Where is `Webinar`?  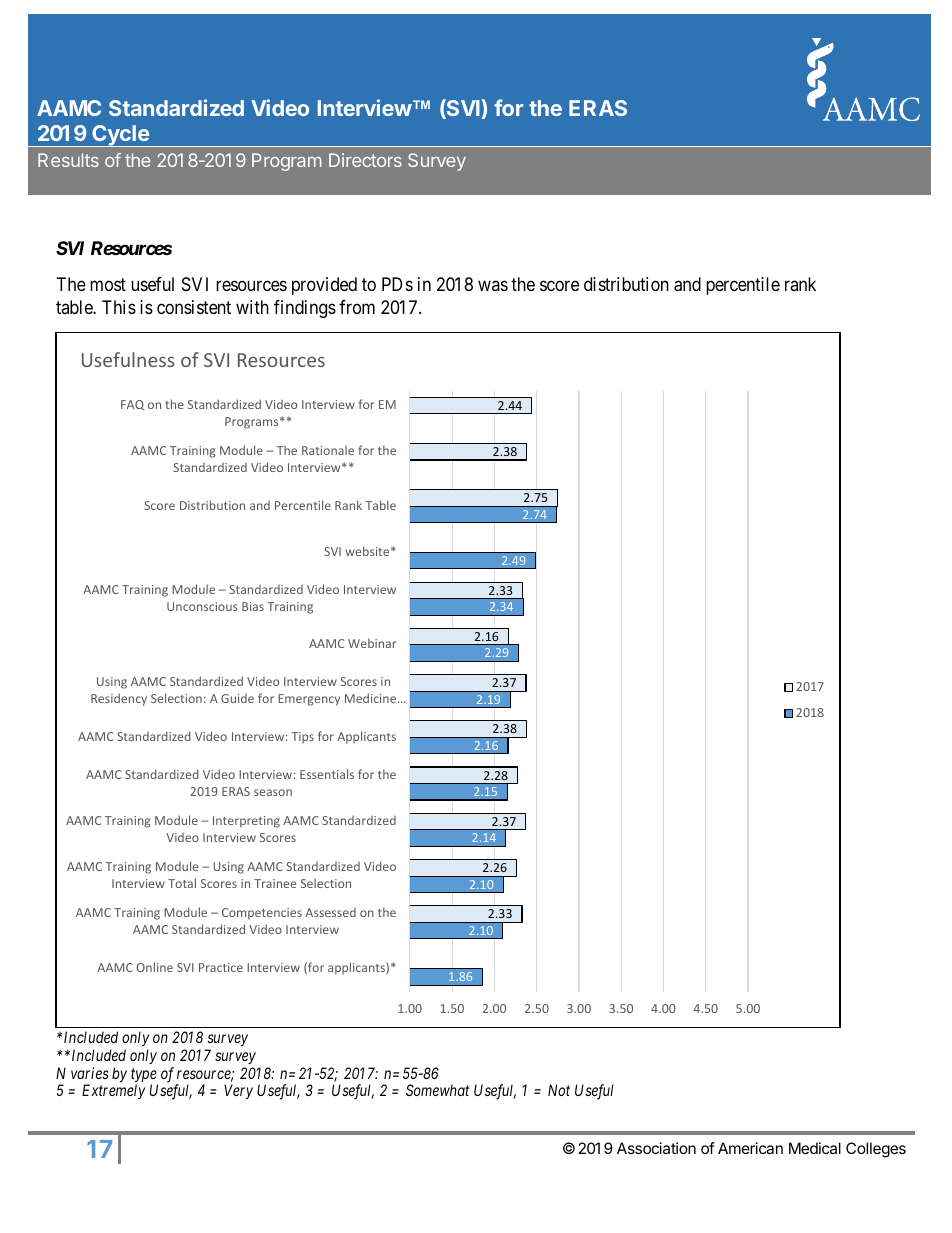
Webinar is located at coordinates (372, 643).
